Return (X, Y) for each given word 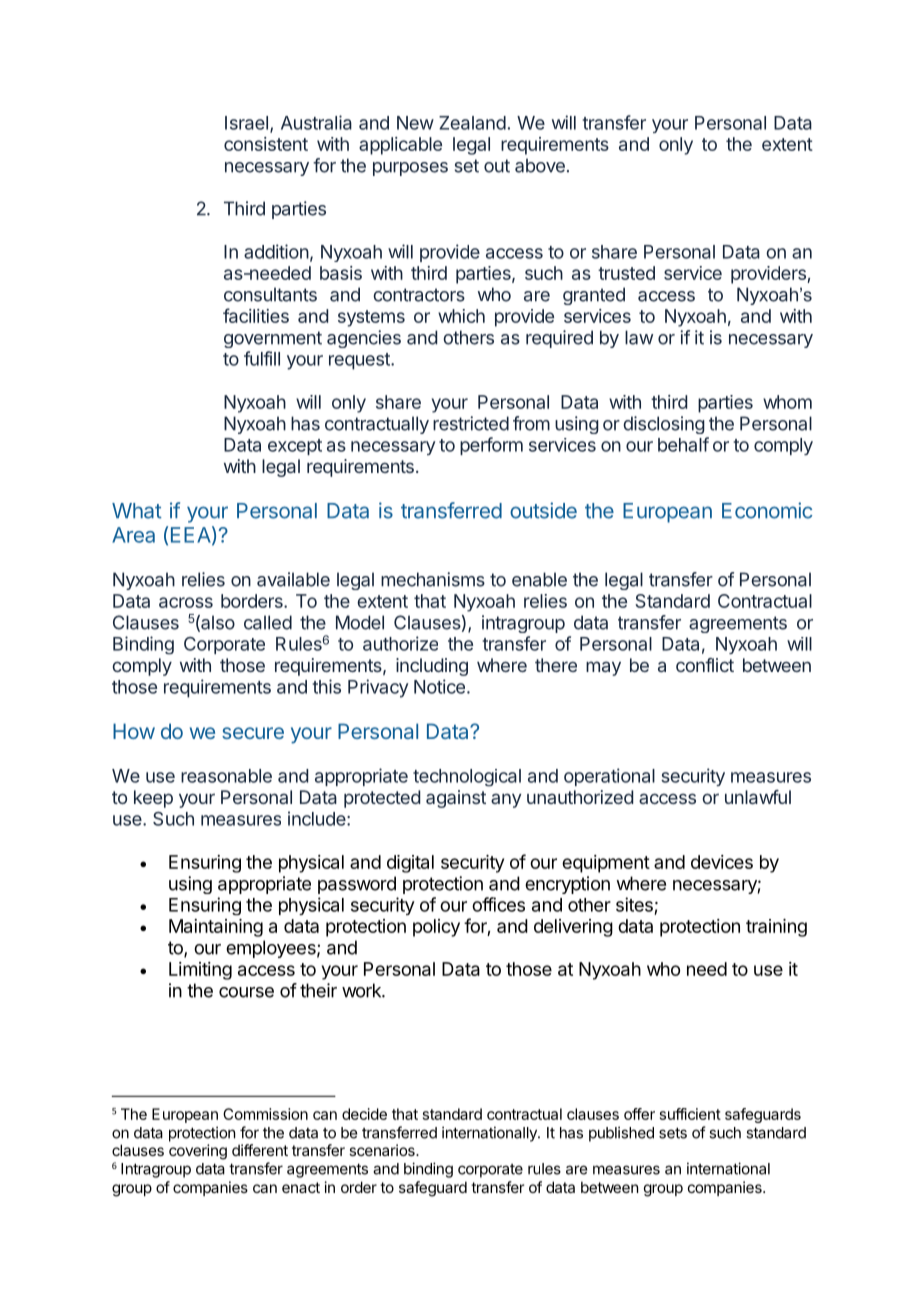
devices (722, 862)
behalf (683, 444)
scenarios (383, 1150)
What (137, 511)
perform (491, 446)
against (456, 799)
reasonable (226, 776)
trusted (626, 273)
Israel (246, 123)
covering (198, 1152)
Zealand (472, 123)
